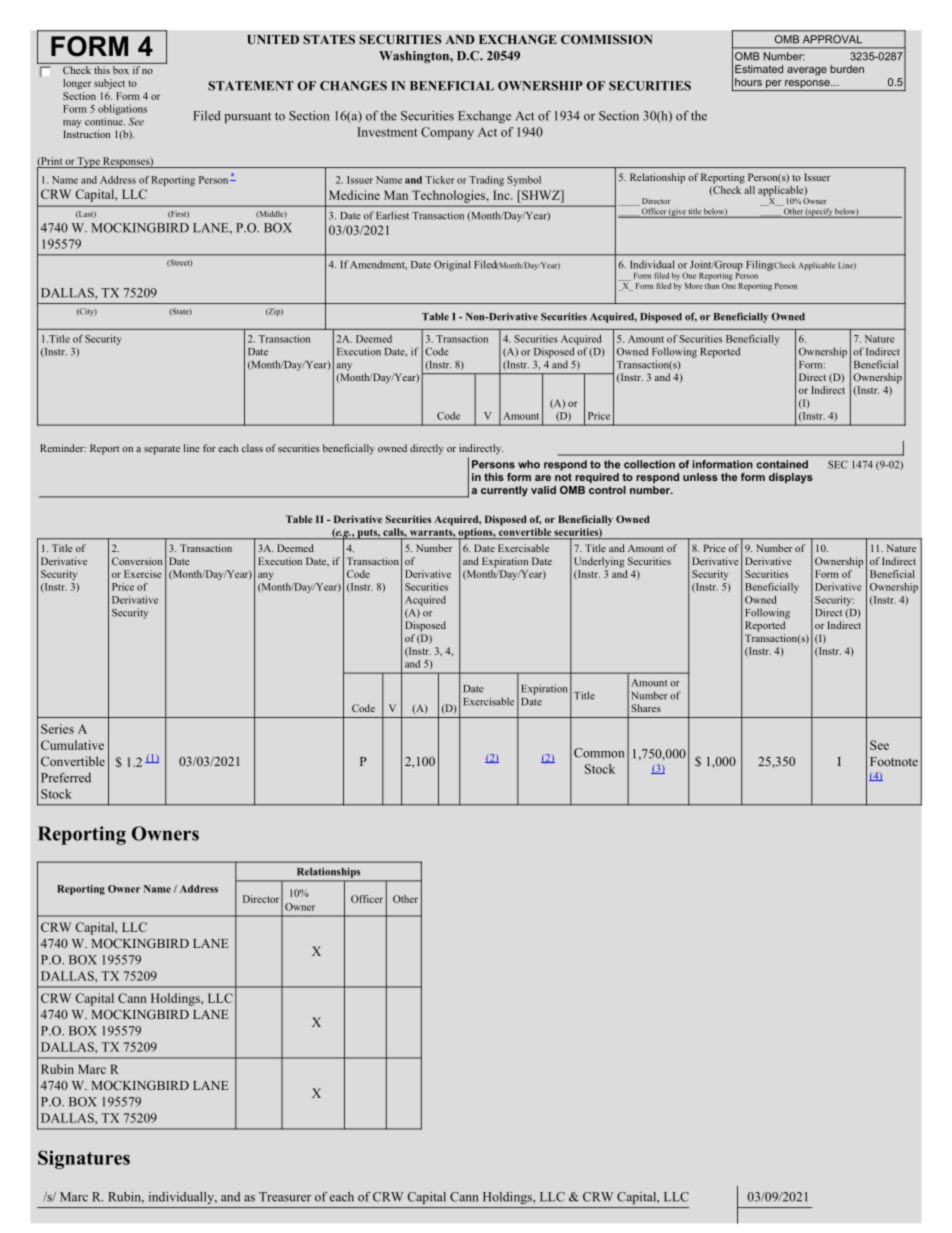 The width and height of the image is (952, 1233). Describe the element at coordinates (89, 162) in the image. I see `Type` at that location.
